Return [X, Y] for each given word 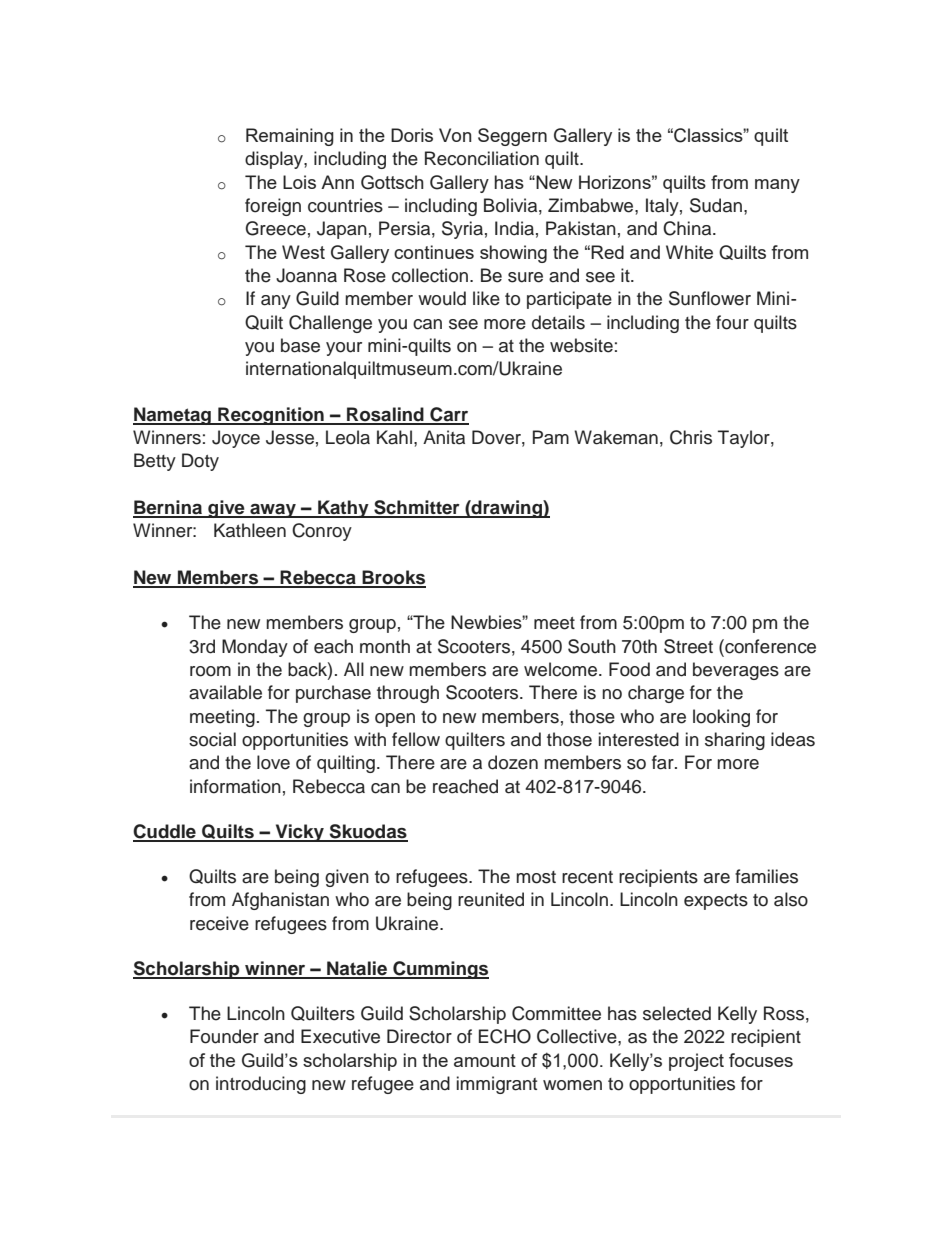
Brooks [393, 578]
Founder [224, 1036]
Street [688, 646]
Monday [255, 648]
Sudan [716, 205]
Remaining [290, 137]
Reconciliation [482, 158]
